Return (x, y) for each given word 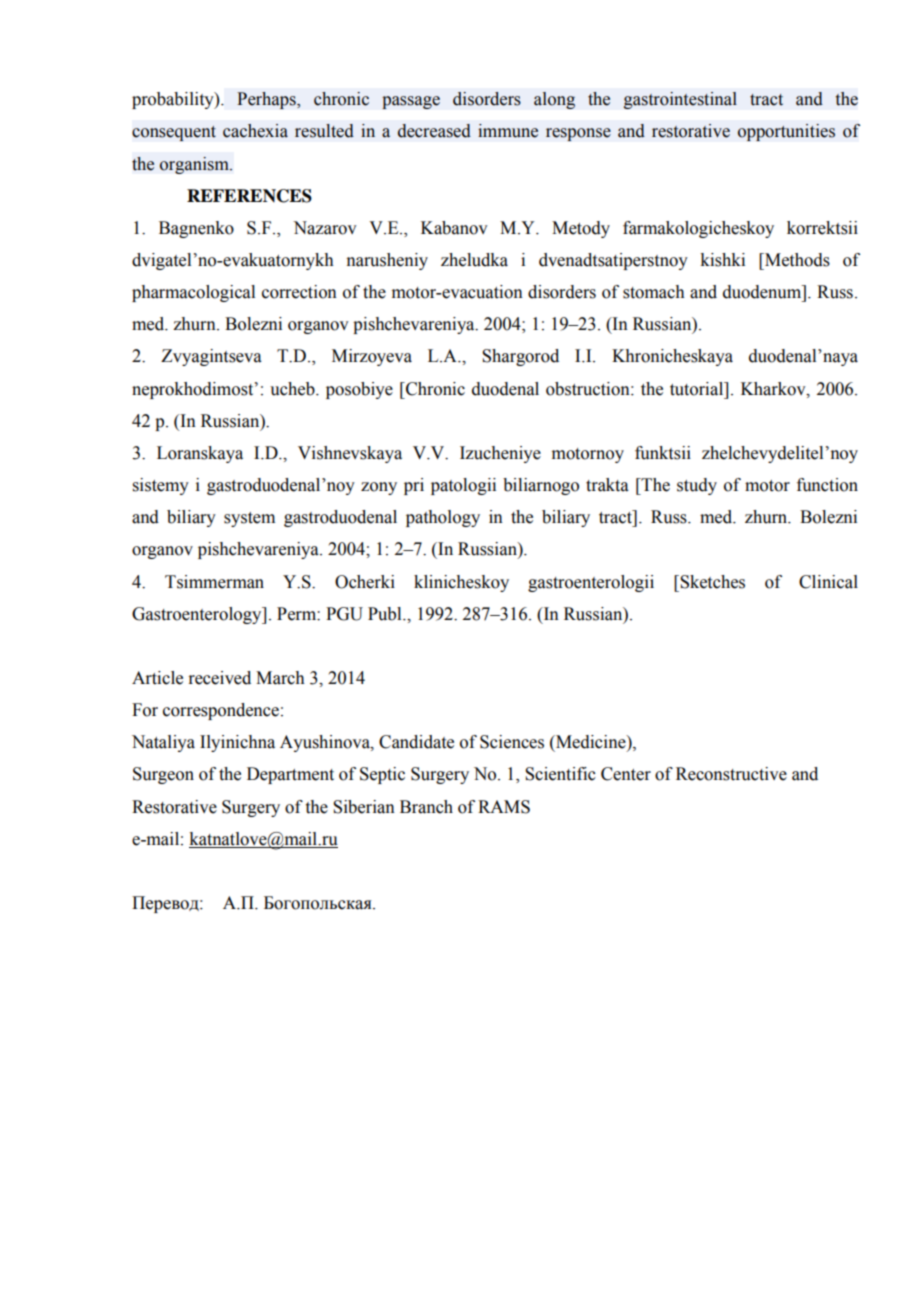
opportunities (786, 132)
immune (508, 131)
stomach (654, 292)
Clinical (828, 582)
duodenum (763, 292)
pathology (443, 518)
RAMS (504, 807)
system (249, 519)
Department (290, 775)
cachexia (255, 131)
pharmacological (193, 293)
